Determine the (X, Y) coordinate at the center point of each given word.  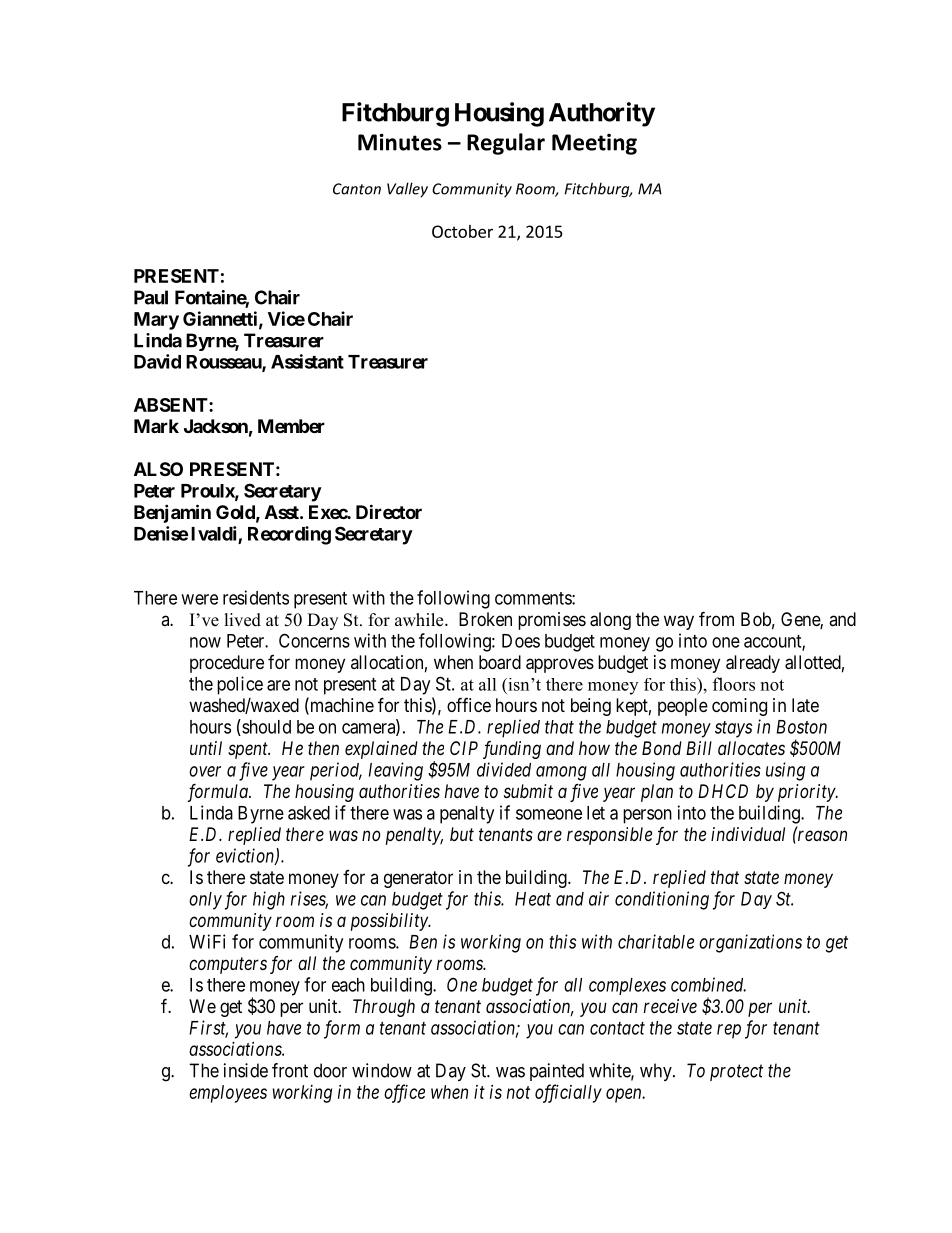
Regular (506, 144)
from (716, 618)
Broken (485, 619)
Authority (602, 114)
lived (243, 620)
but (462, 834)
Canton (357, 189)
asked (309, 813)
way (679, 622)
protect (736, 1073)
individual (748, 834)
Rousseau (224, 363)
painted (557, 1072)
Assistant (307, 361)
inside (246, 1070)
